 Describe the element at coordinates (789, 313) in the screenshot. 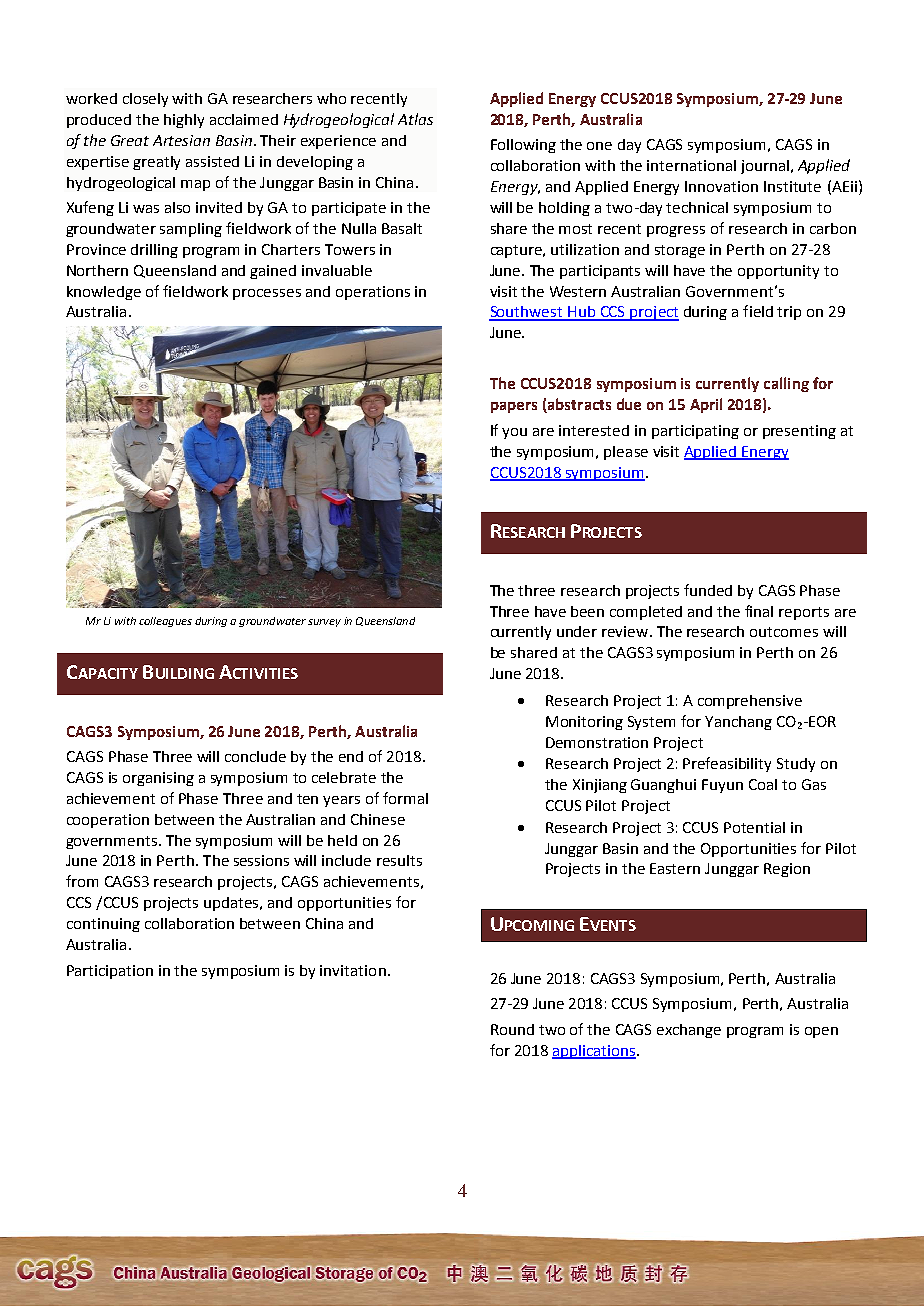

I see `trip` at that location.
